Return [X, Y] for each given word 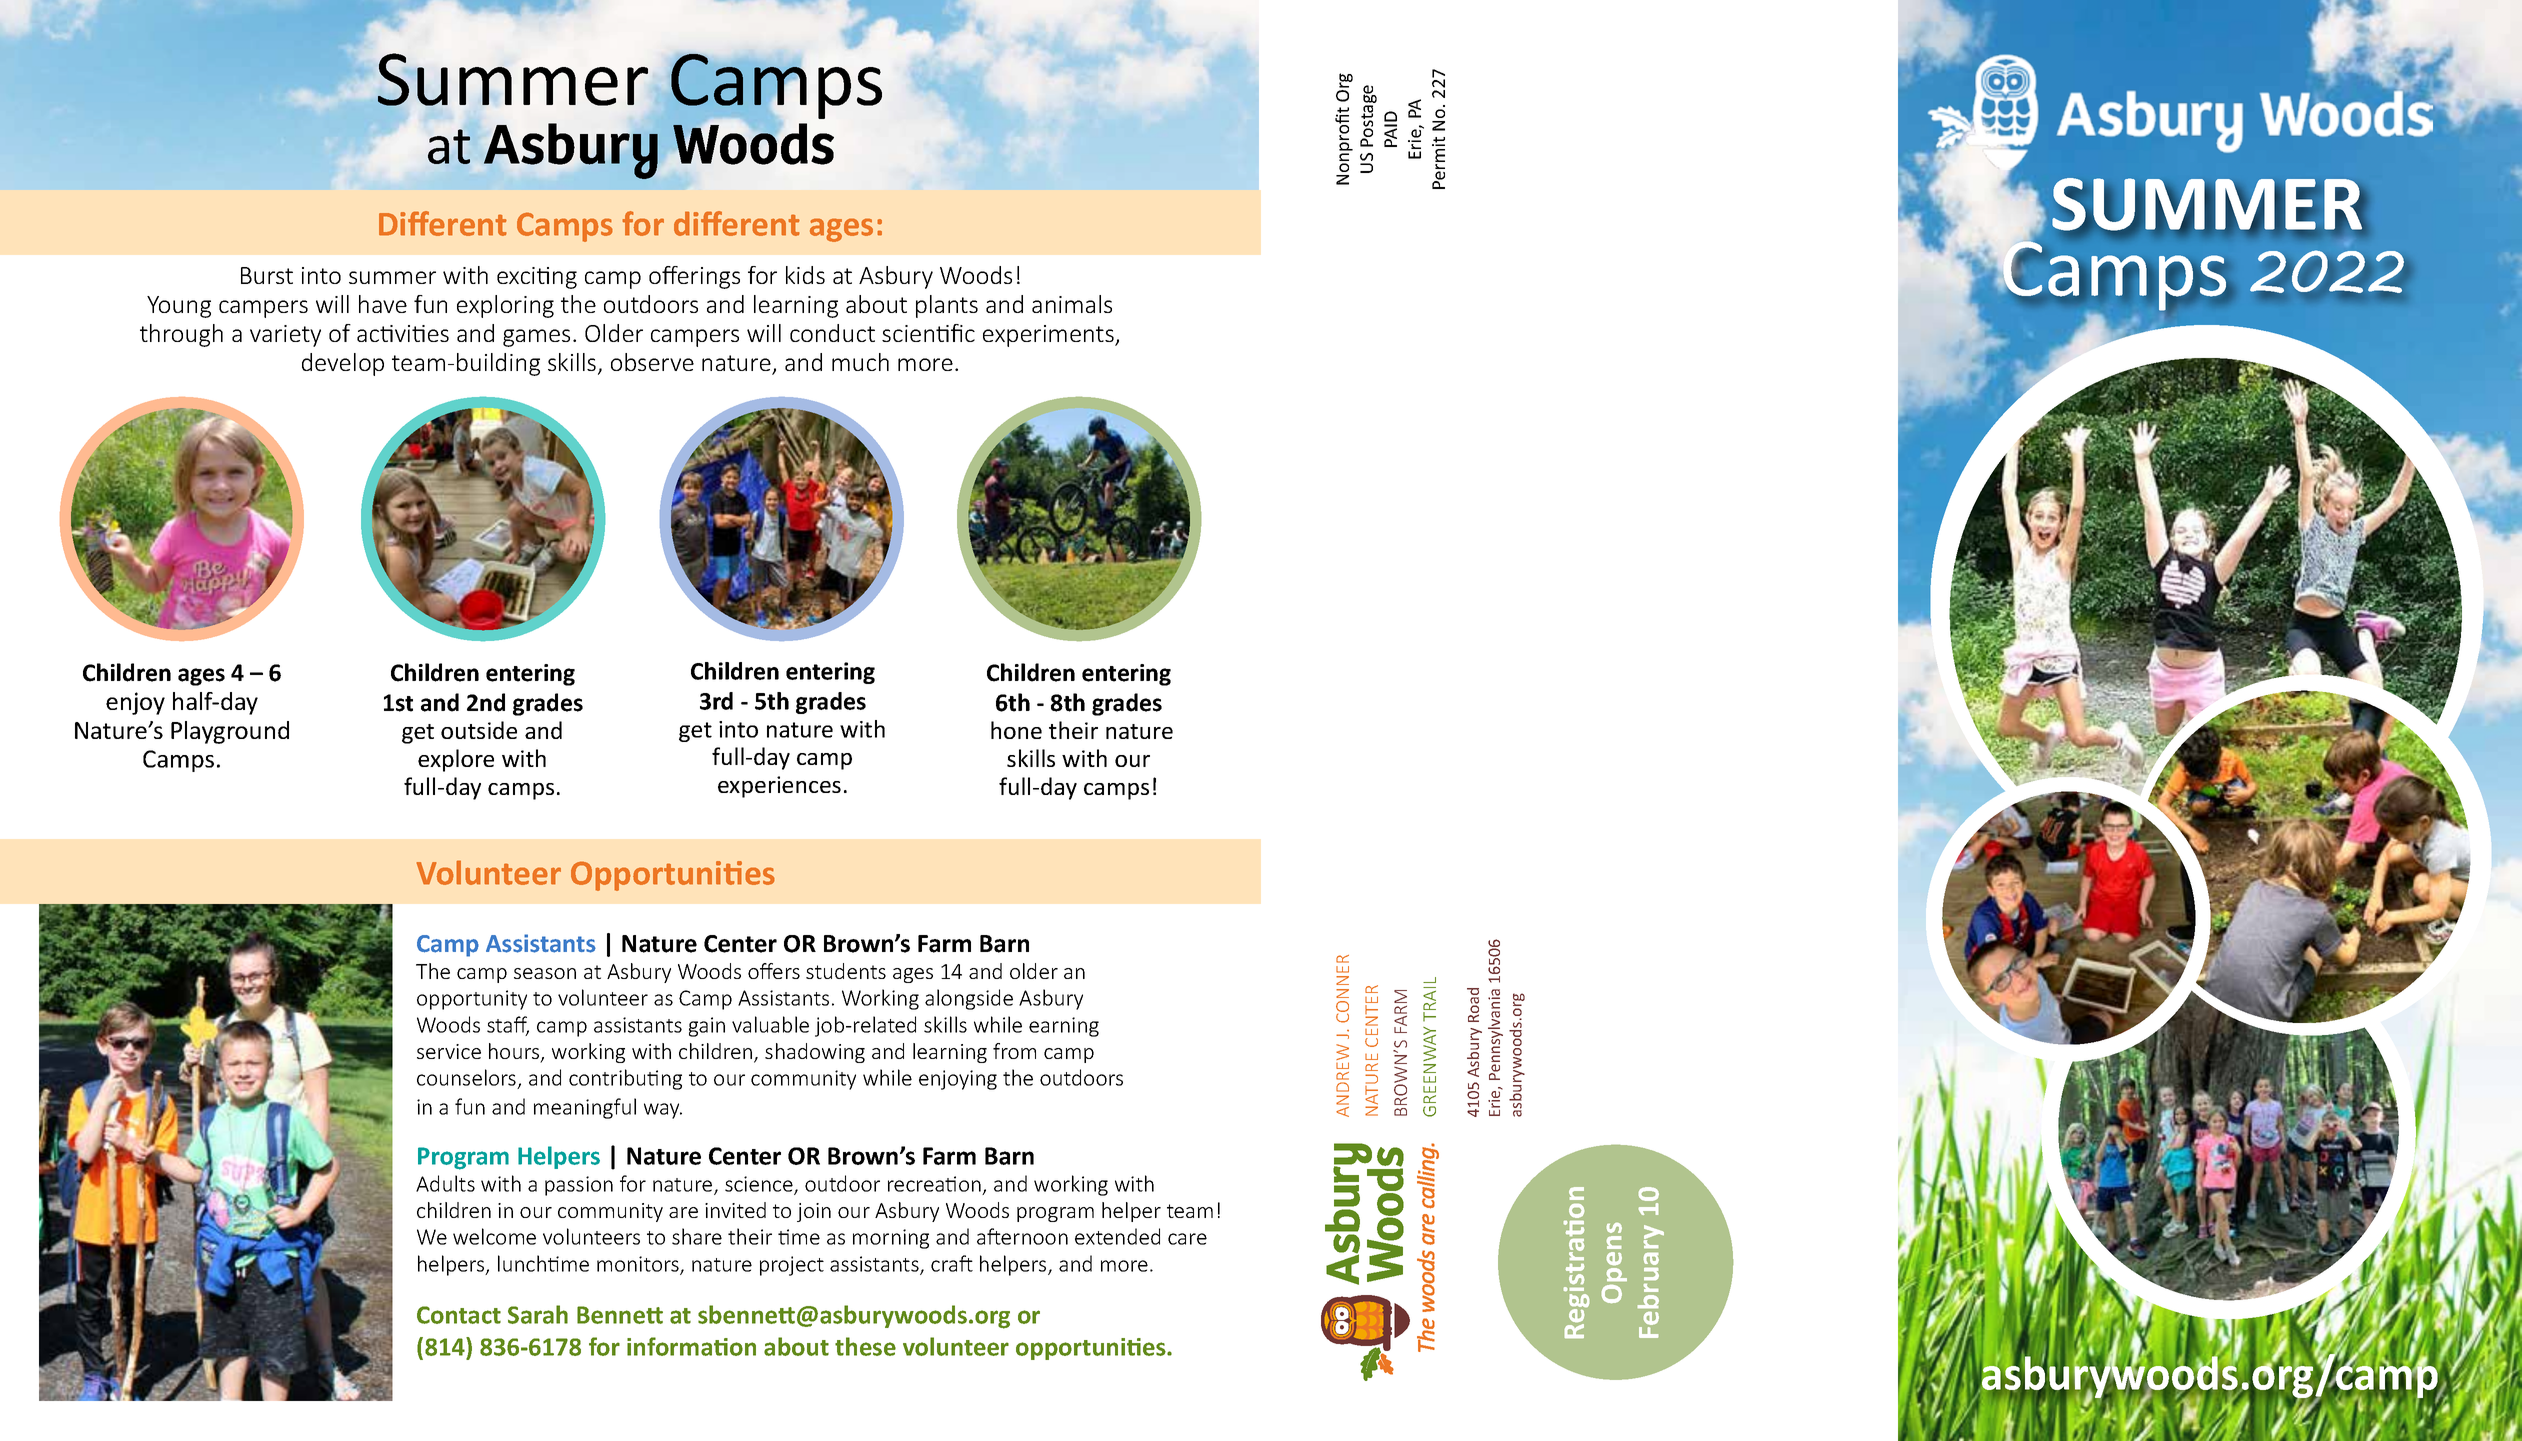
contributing [625, 1079]
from [1014, 1051]
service [449, 1051]
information [691, 1346]
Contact [459, 1315]
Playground [230, 732]
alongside [969, 999]
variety [285, 336]
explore [456, 760]
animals [1072, 304]
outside [479, 730]
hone [1016, 730]
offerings [694, 277]
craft [952, 1263]
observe [652, 362]
